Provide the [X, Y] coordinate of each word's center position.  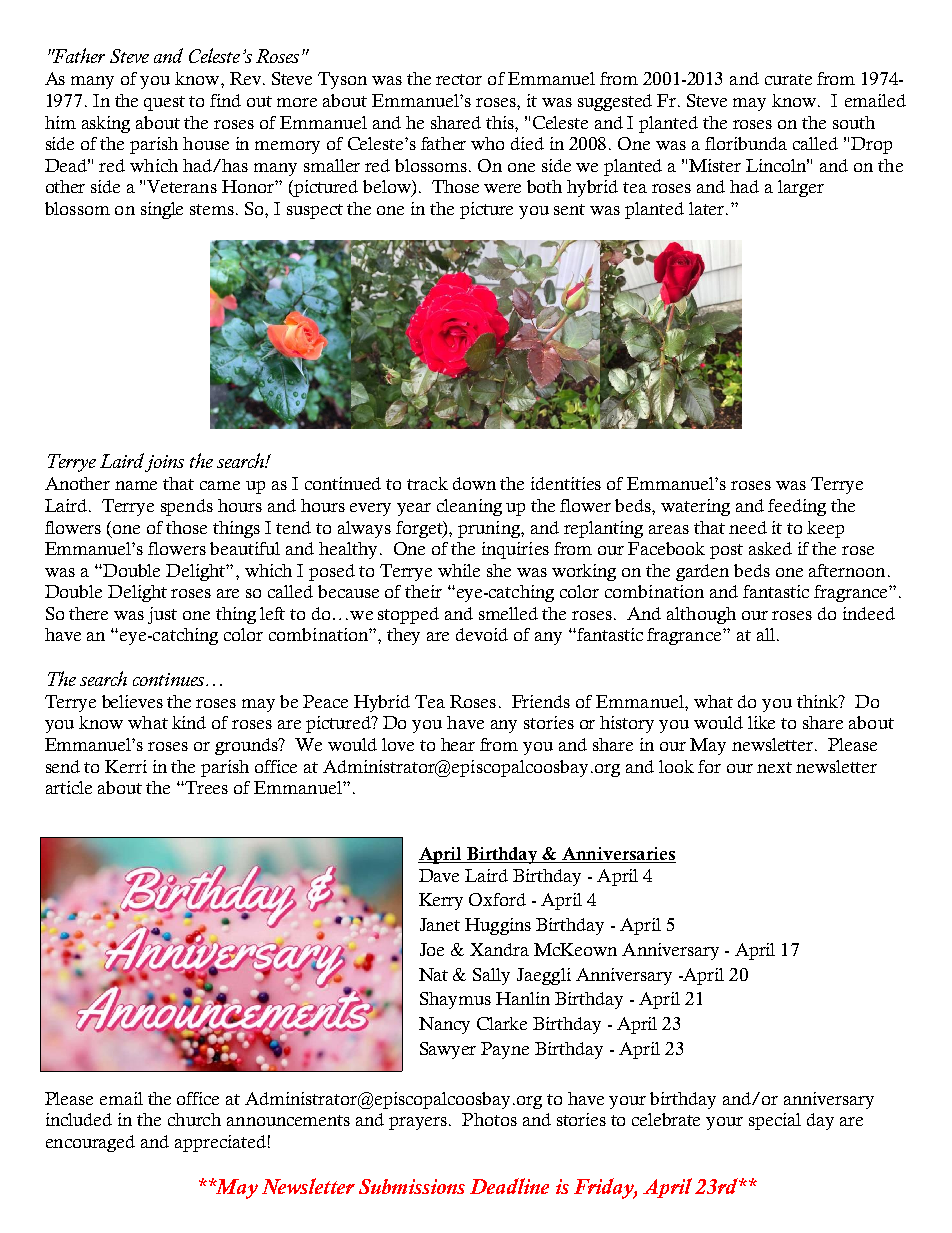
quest [164, 103]
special [775, 1121]
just [162, 615]
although [701, 615]
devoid [482, 634]
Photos [489, 1119]
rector [459, 79]
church [194, 1119]
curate [788, 79]
